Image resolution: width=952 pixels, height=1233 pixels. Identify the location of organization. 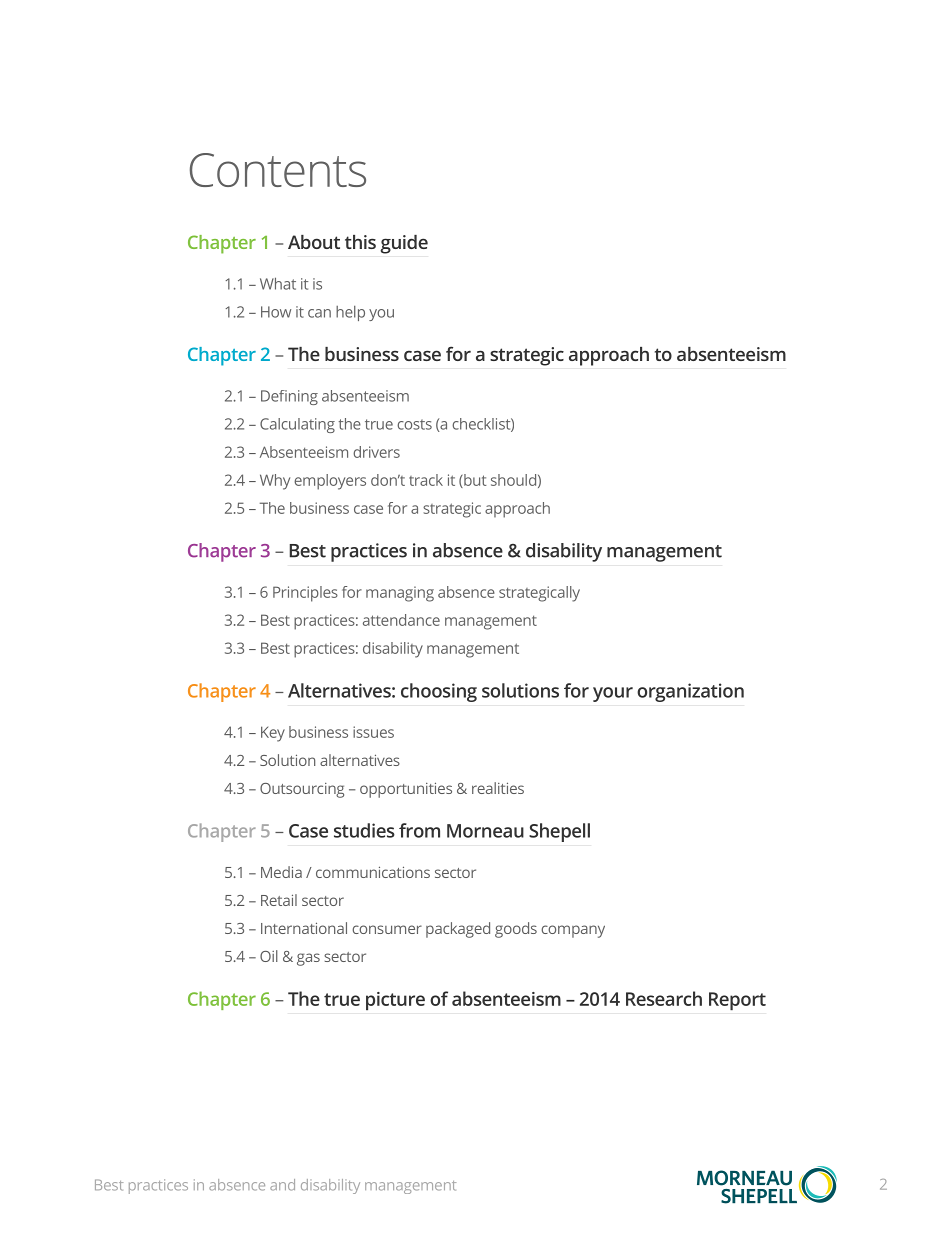
(690, 692).
